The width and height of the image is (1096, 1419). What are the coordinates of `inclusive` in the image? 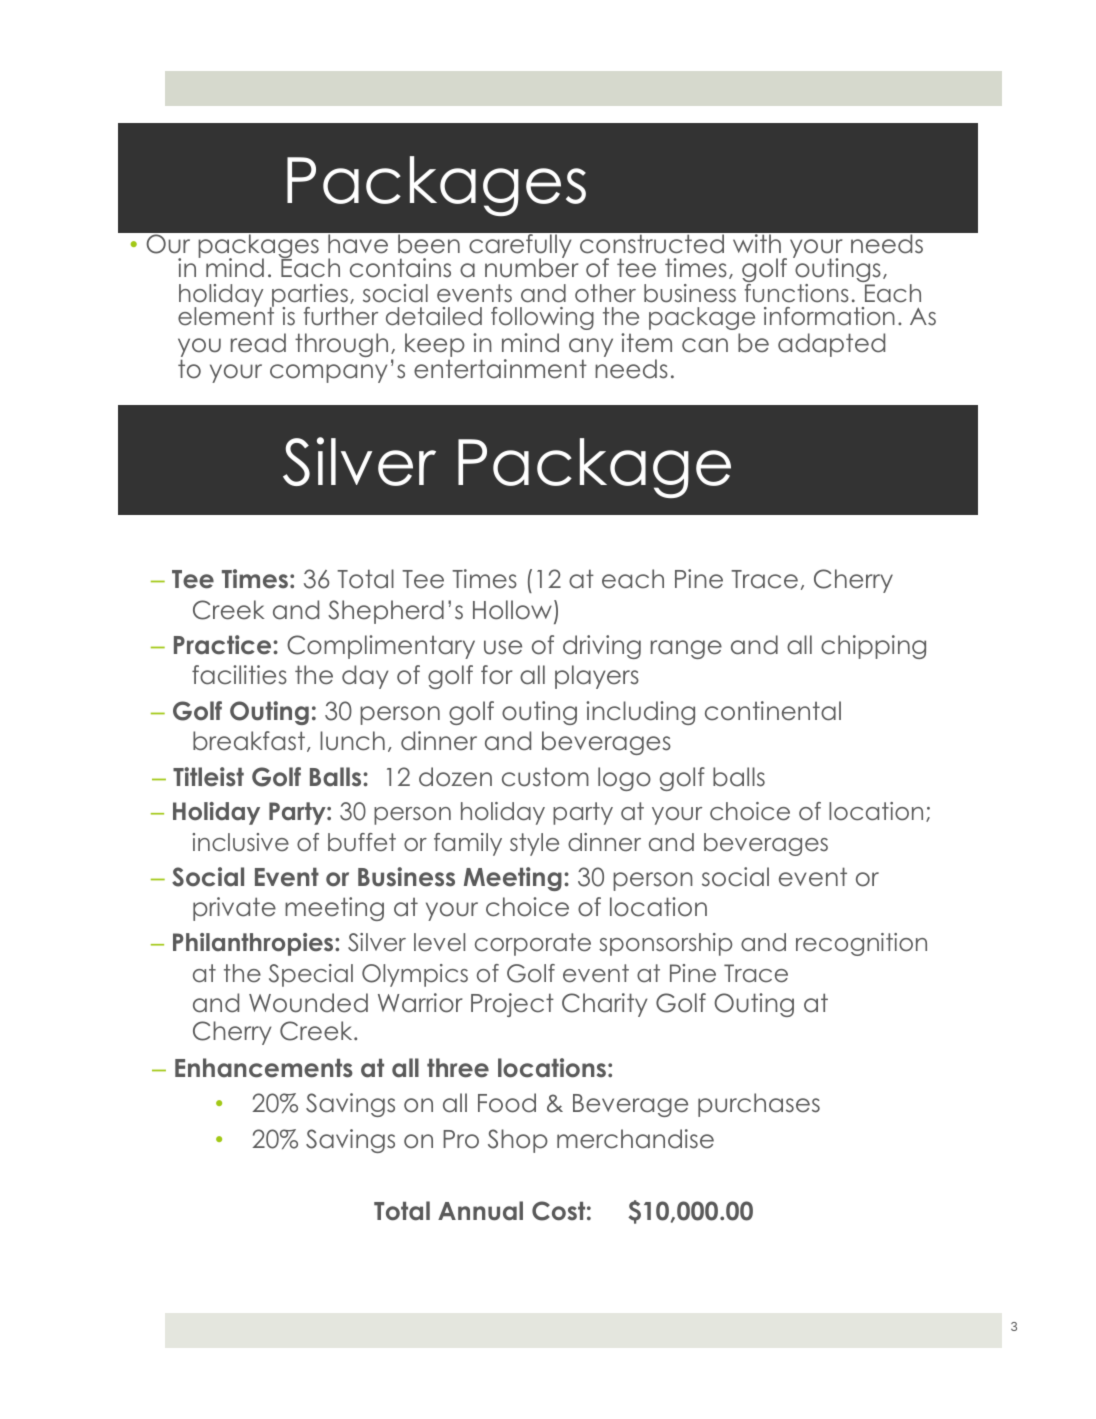 It's located at (240, 842).
